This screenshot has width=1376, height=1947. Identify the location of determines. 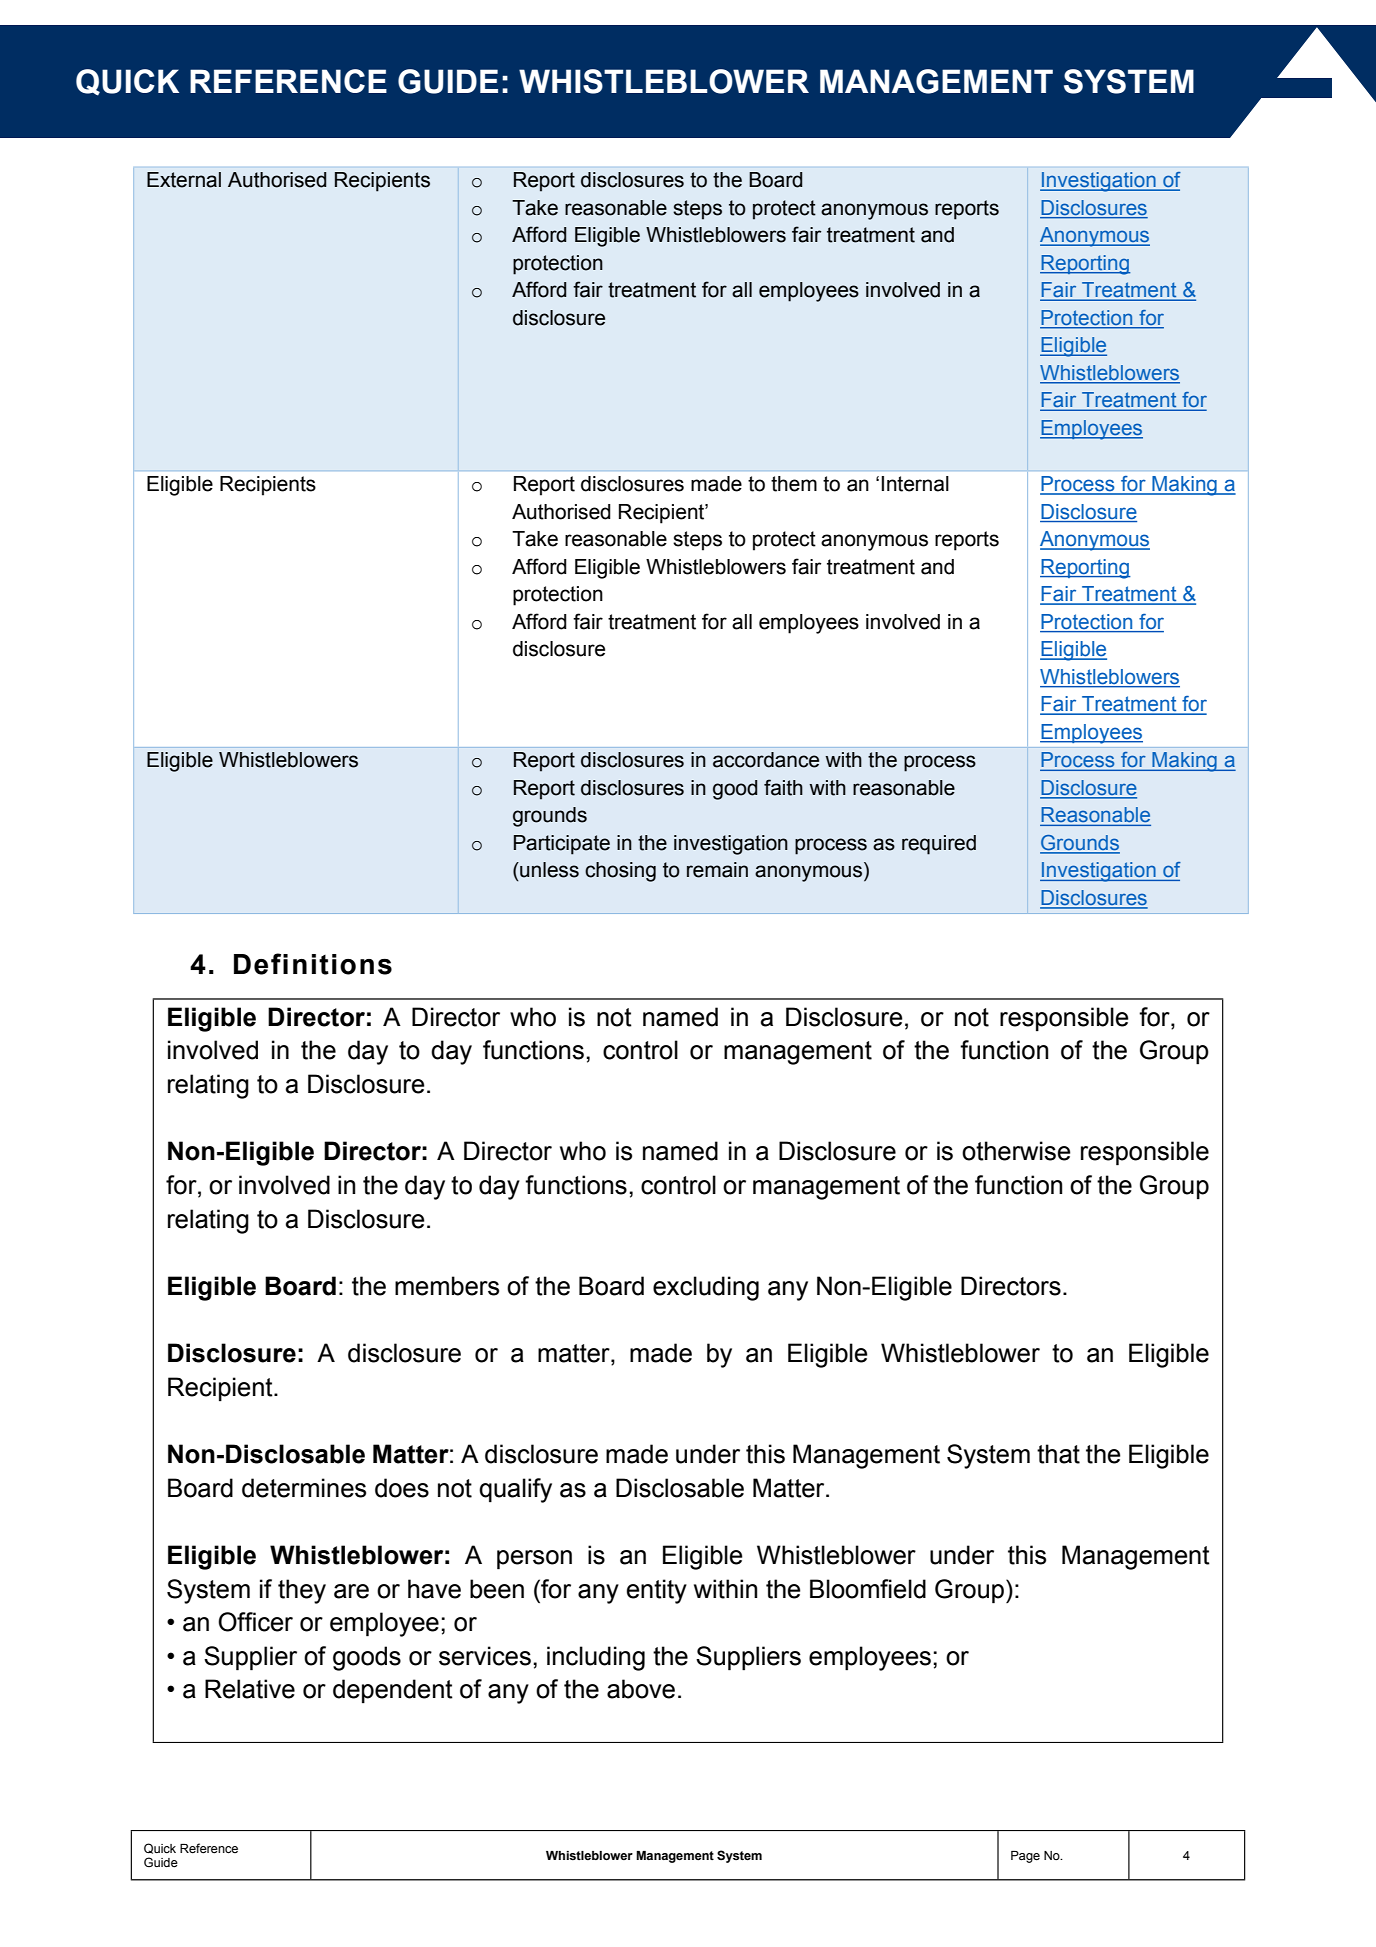
(304, 1488).
